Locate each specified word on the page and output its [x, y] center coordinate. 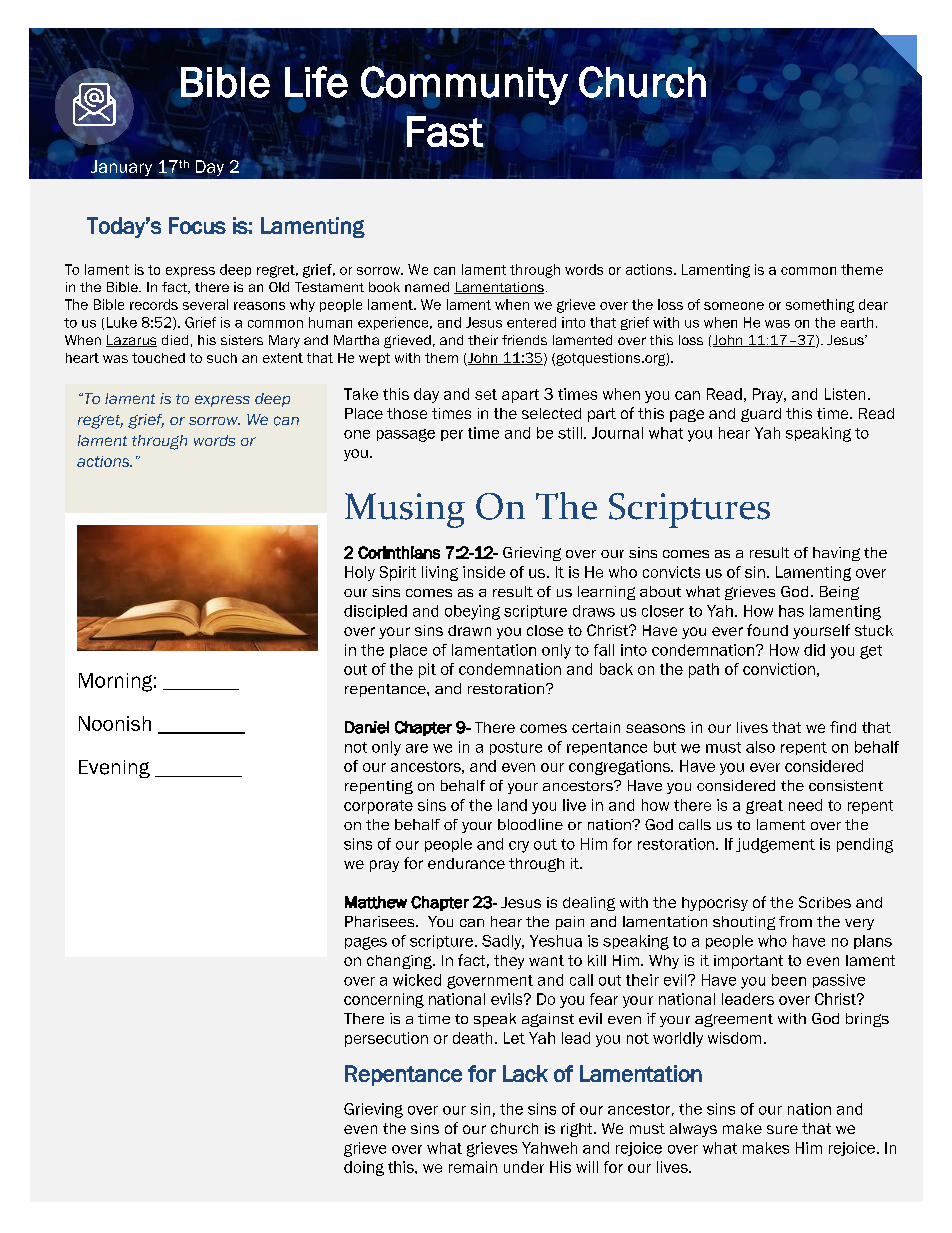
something [820, 306]
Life [316, 82]
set [486, 394]
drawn [469, 630]
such [222, 358]
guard [761, 415]
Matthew [376, 902]
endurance [466, 863]
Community [464, 85]
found [767, 630]
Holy [360, 573]
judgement [775, 845]
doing [364, 1168]
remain [473, 1167]
